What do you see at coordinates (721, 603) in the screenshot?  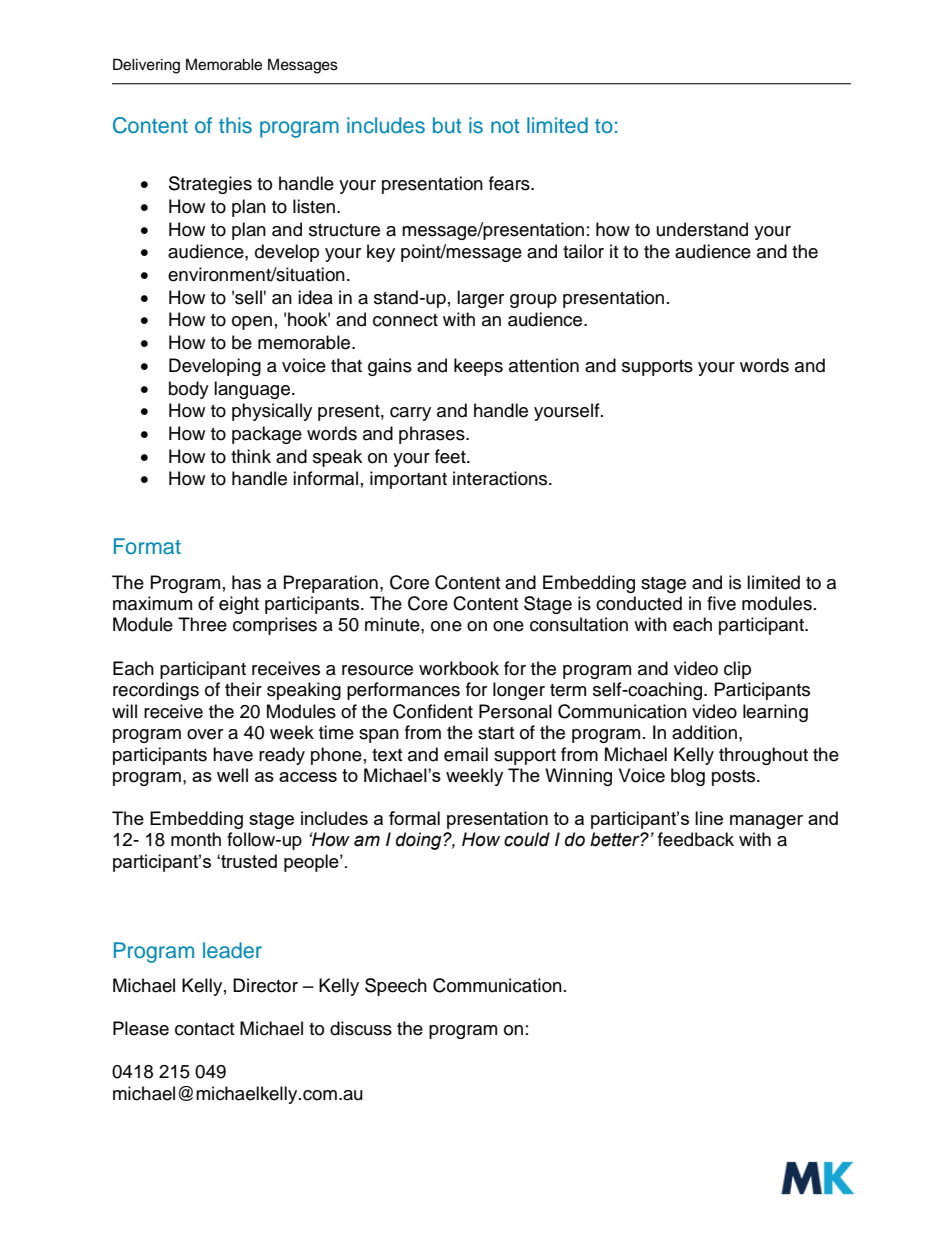 I see `five` at bounding box center [721, 603].
